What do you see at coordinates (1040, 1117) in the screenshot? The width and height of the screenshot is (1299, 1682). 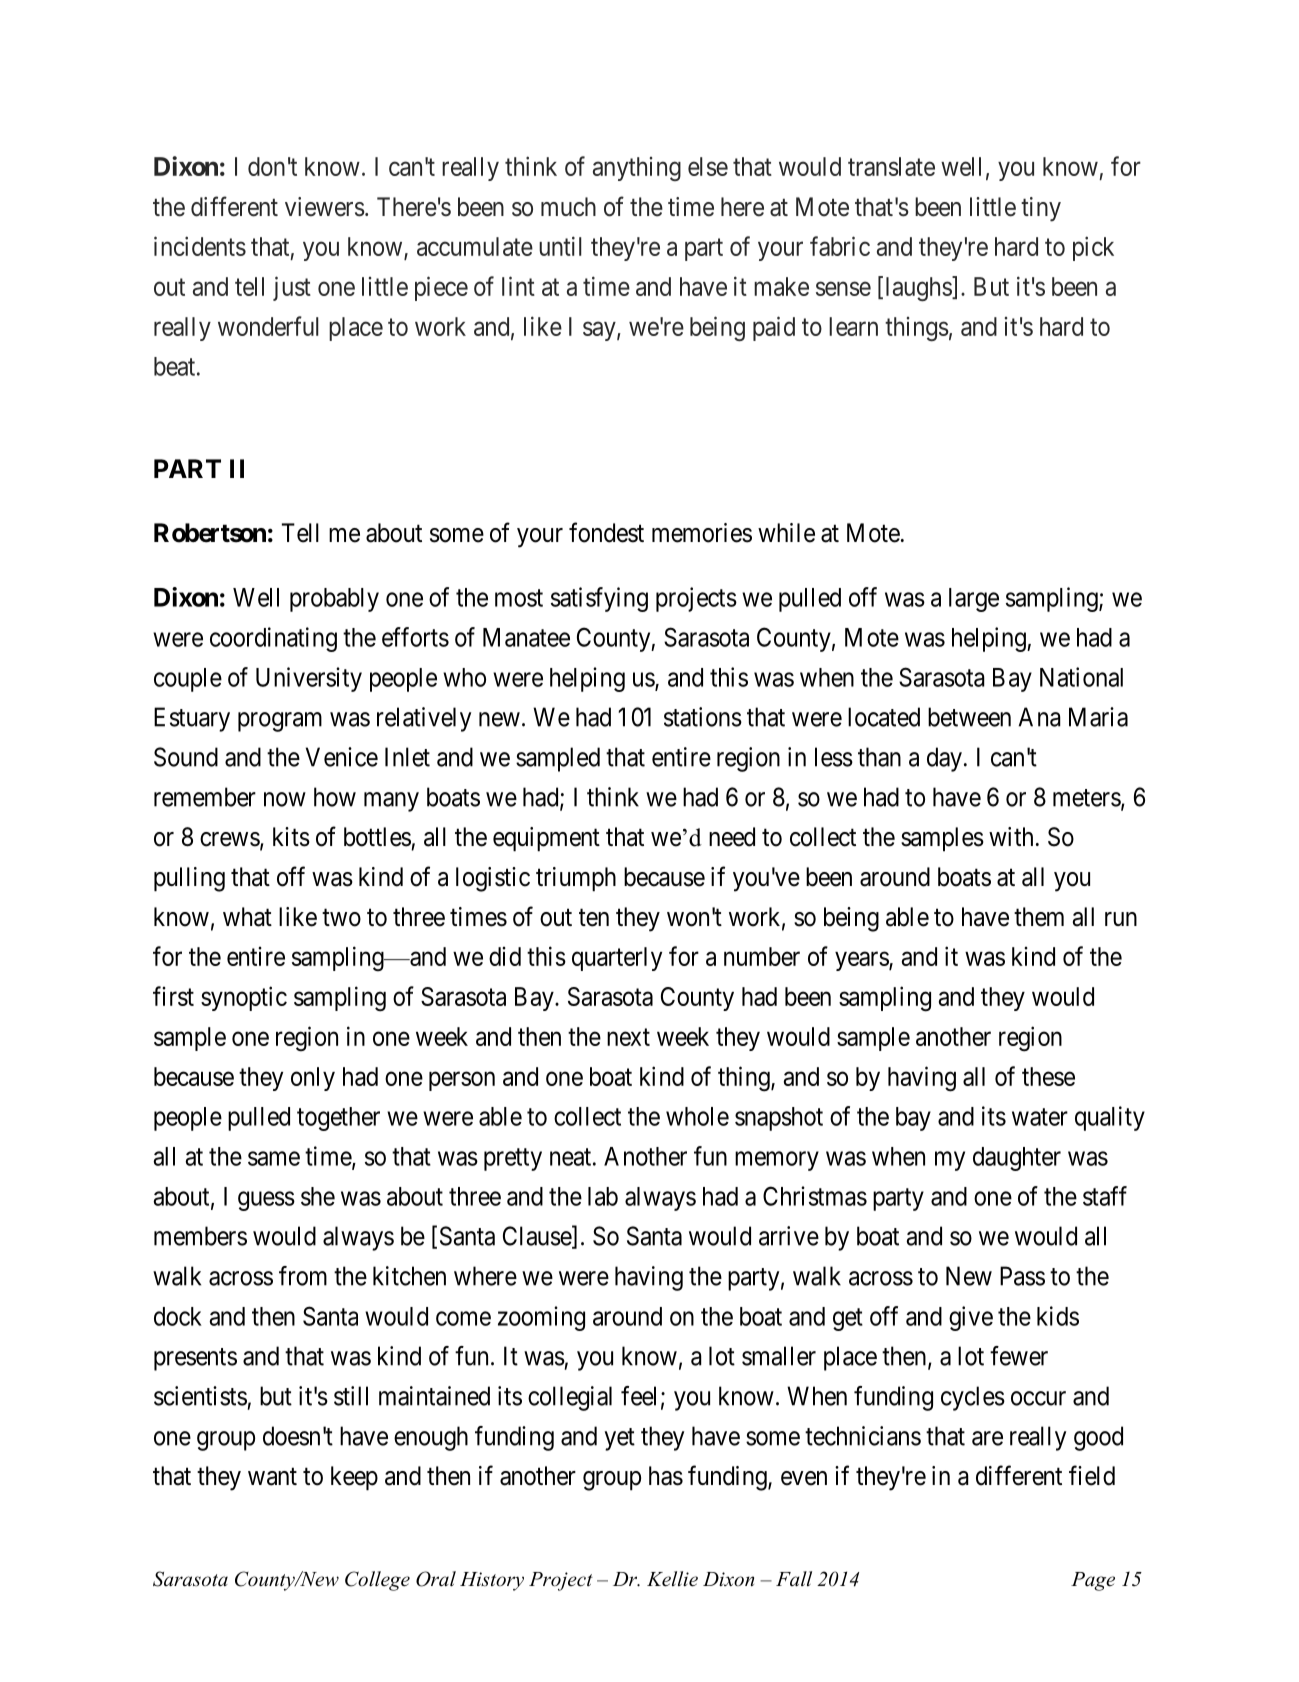 I see `water` at bounding box center [1040, 1117].
